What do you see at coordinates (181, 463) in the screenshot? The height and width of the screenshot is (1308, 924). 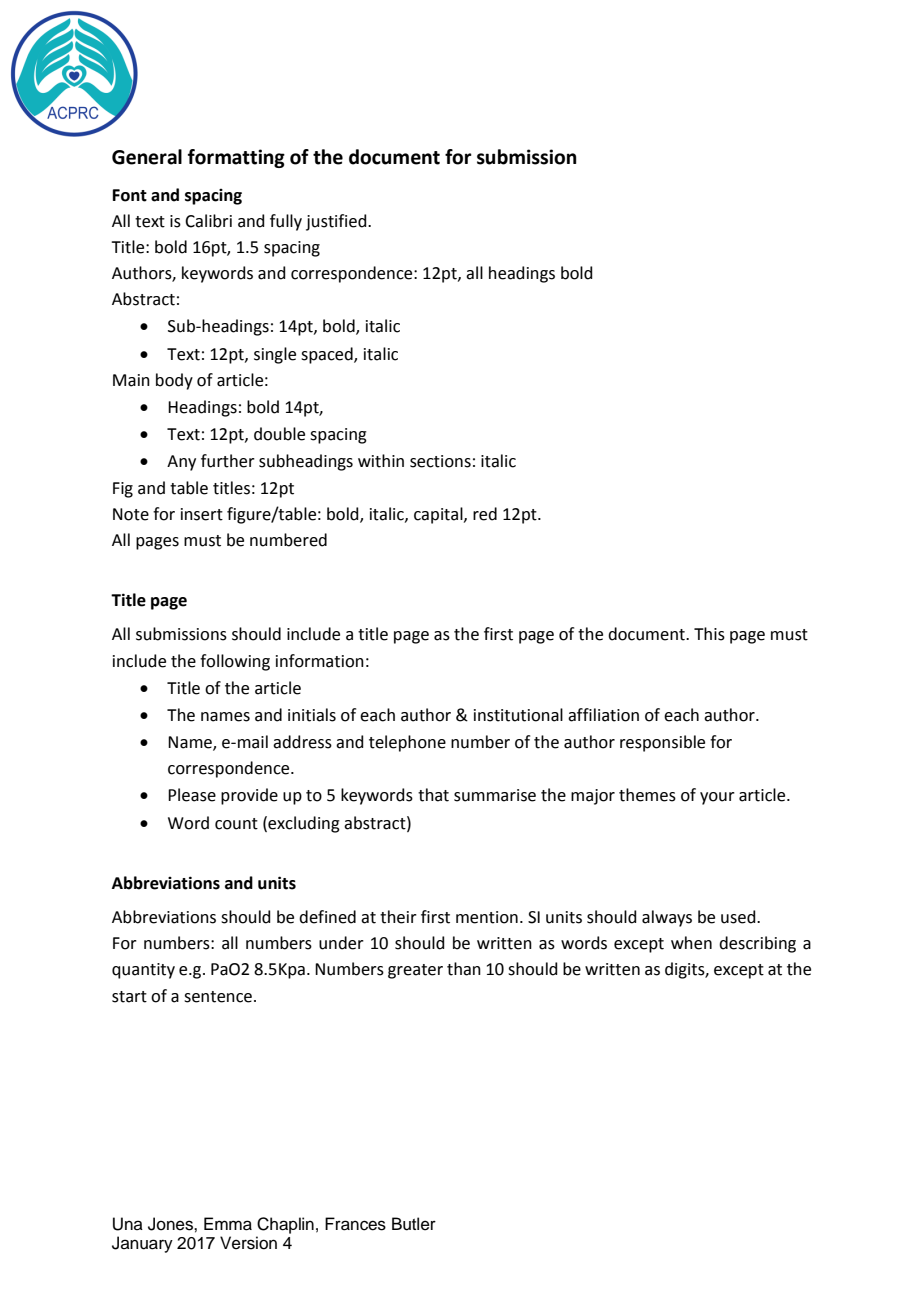 I see `Any` at bounding box center [181, 463].
